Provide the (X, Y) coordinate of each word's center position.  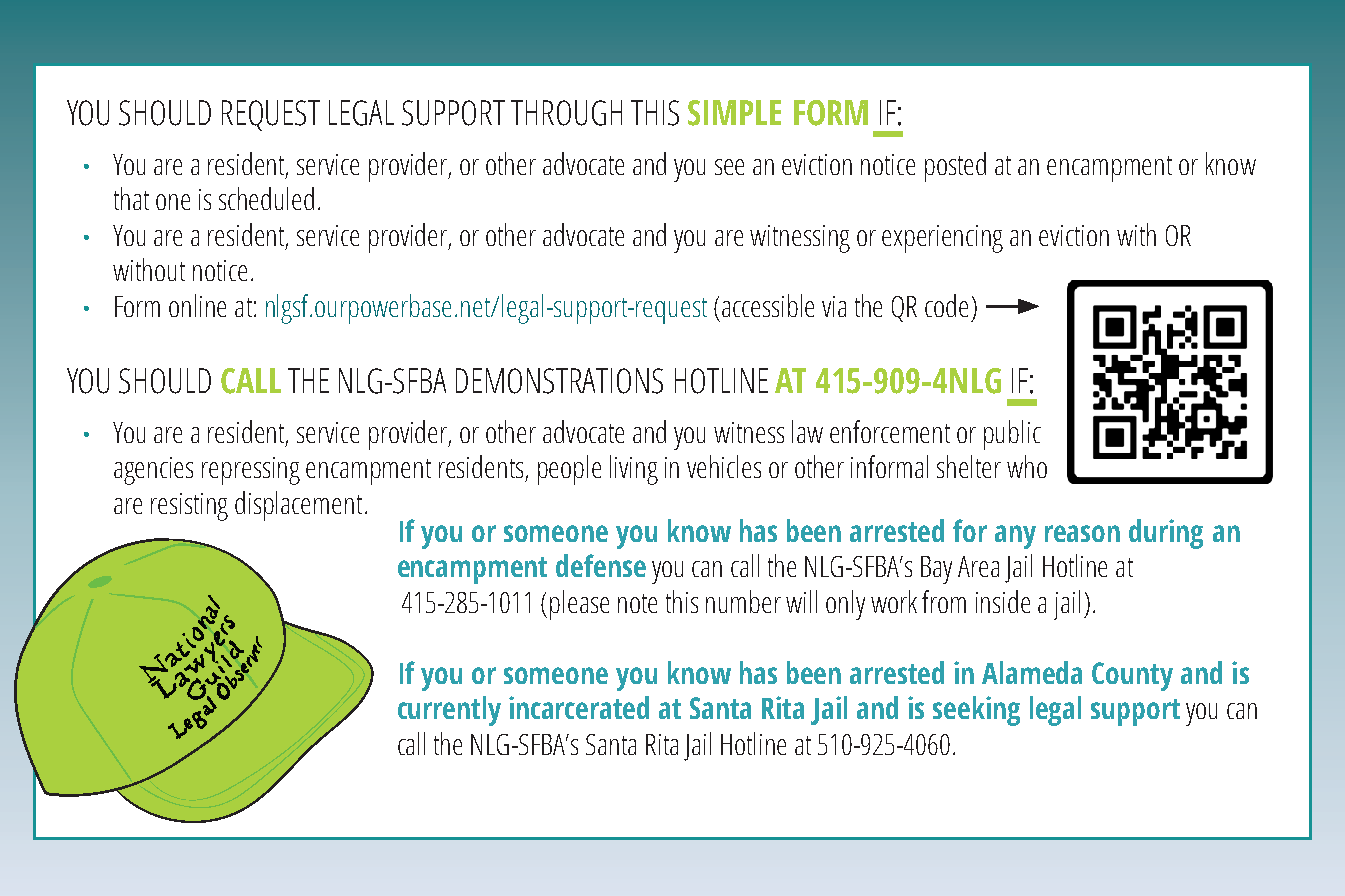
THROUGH (566, 113)
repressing (251, 471)
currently (449, 711)
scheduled (266, 198)
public (1012, 435)
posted (955, 167)
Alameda (1032, 672)
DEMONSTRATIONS (559, 381)
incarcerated (579, 707)
